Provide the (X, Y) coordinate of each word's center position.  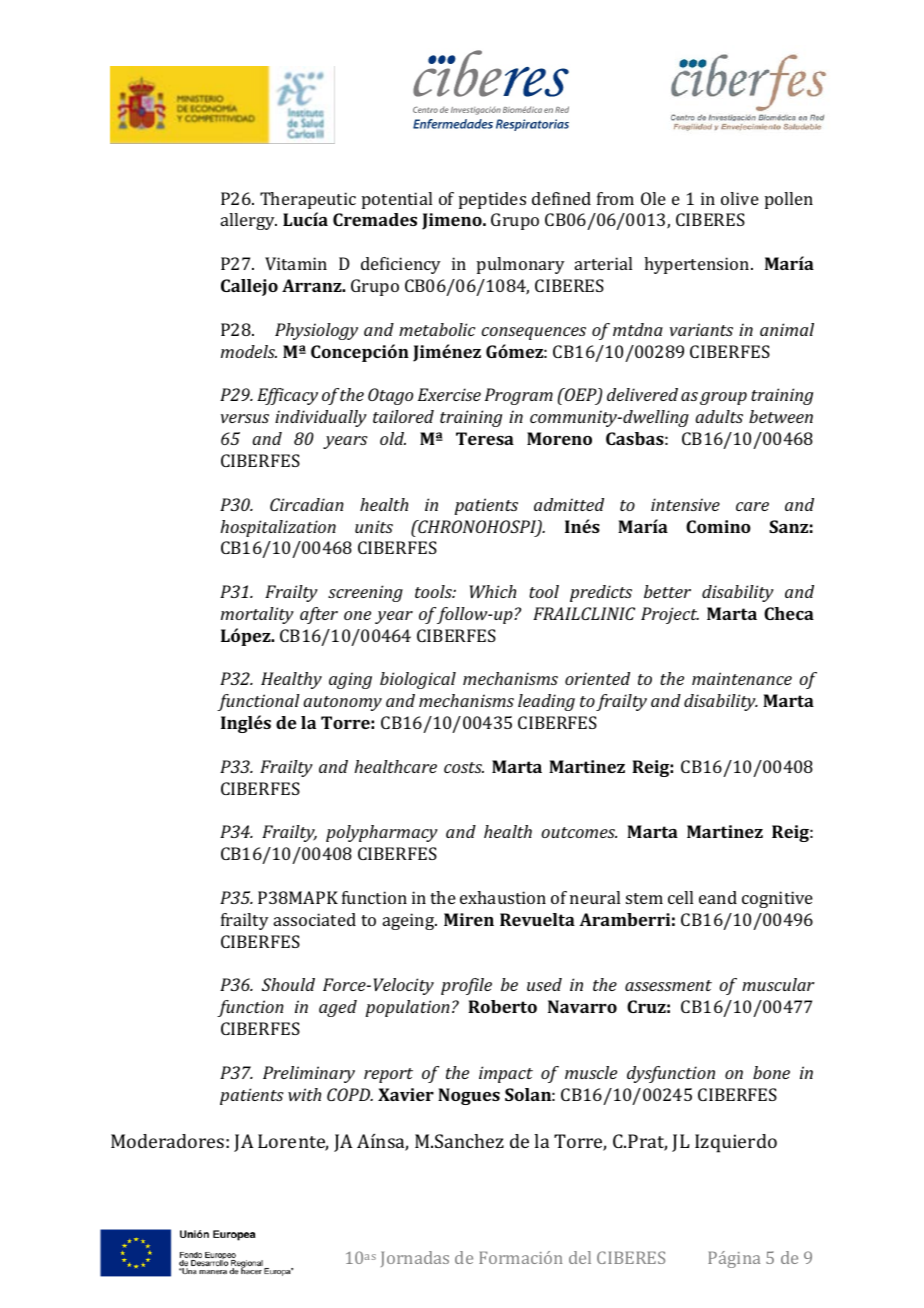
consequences (534, 333)
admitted (569, 504)
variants (701, 329)
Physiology (316, 331)
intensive (685, 504)
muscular (778, 984)
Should (288, 984)
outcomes (579, 832)
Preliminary (309, 1074)
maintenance (742, 678)
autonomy (342, 703)
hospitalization (278, 528)
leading (546, 702)
